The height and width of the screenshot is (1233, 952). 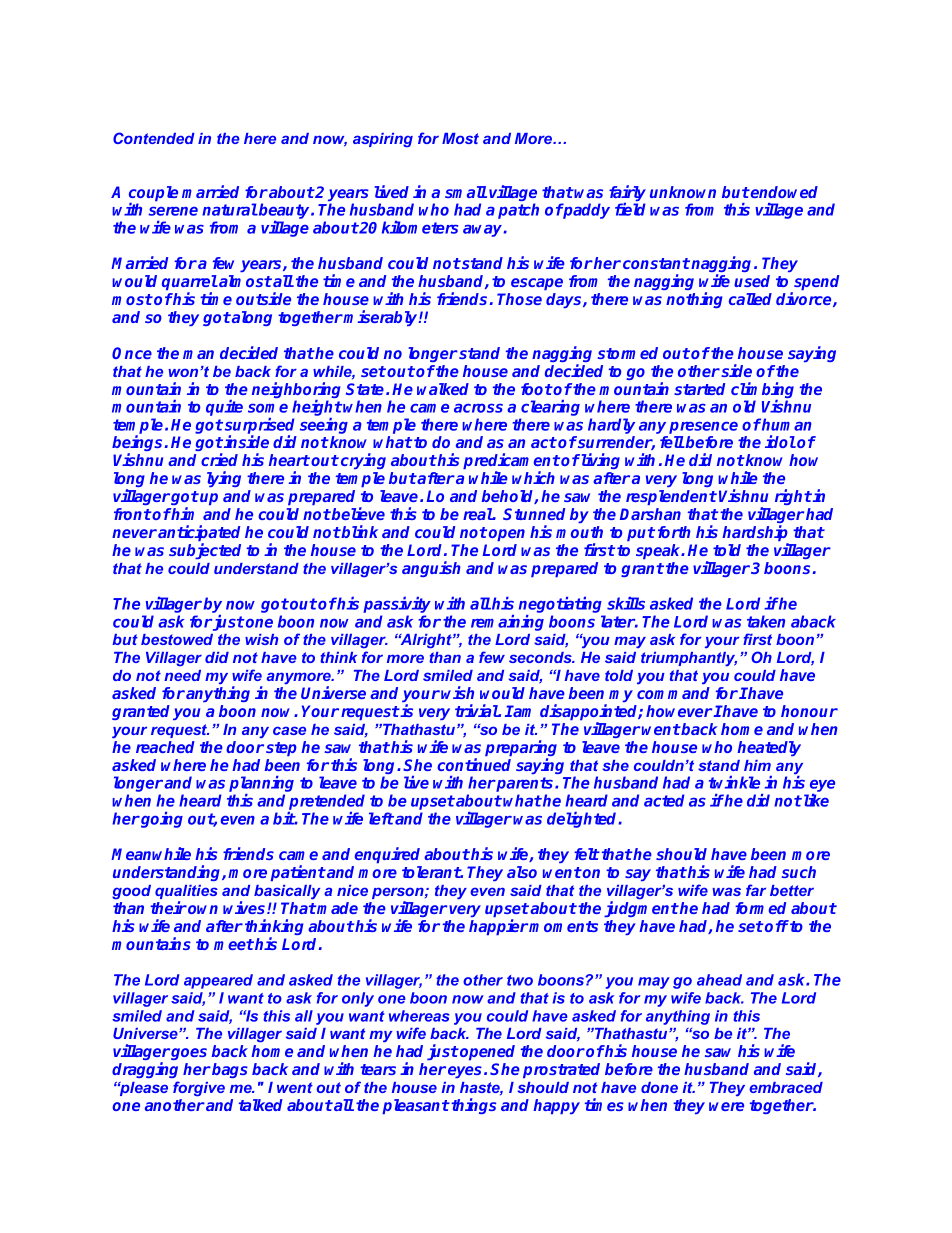 I want to click on endowed, so click(x=783, y=192).
